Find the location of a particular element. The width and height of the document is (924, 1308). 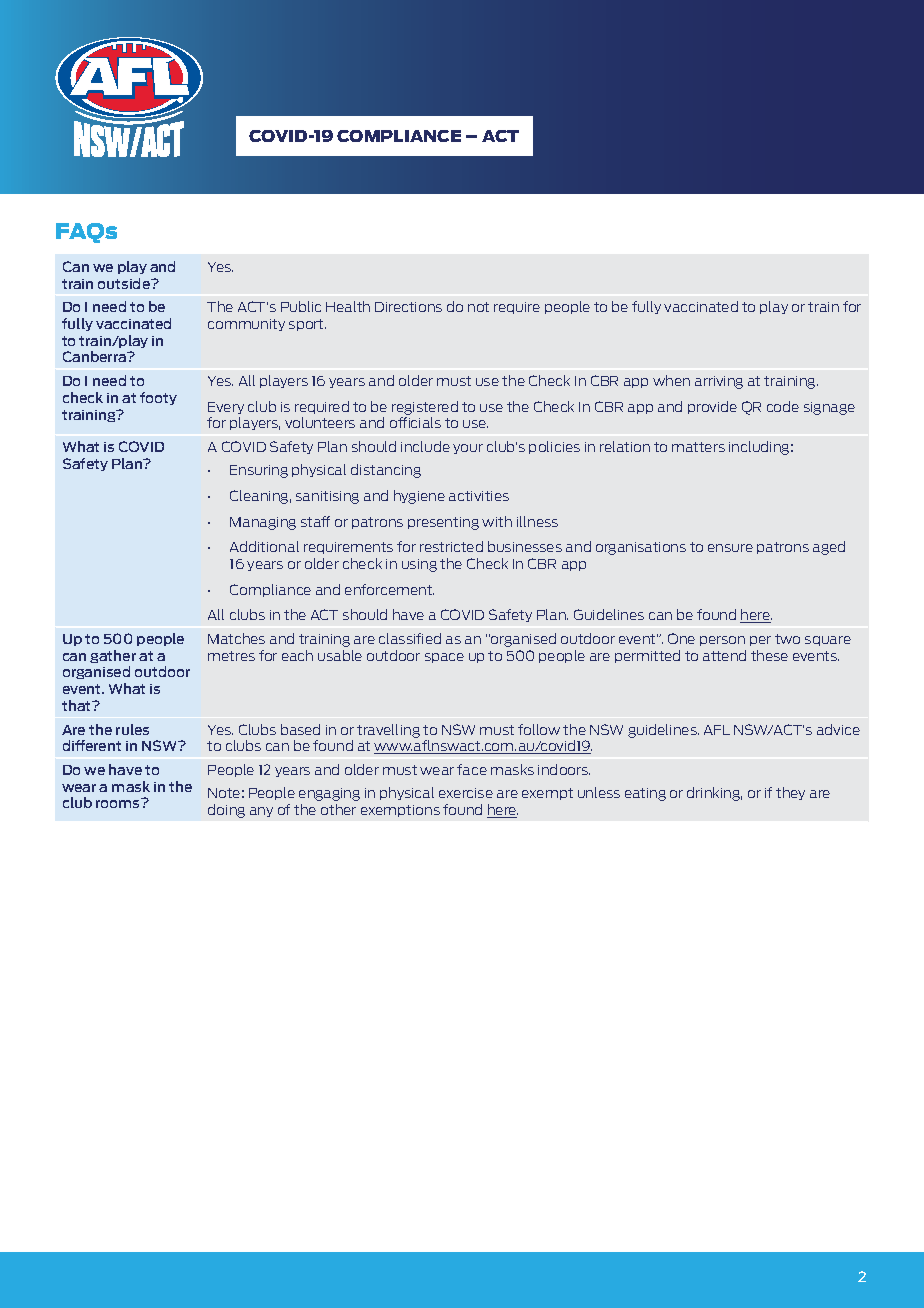

gather is located at coordinates (113, 656).
